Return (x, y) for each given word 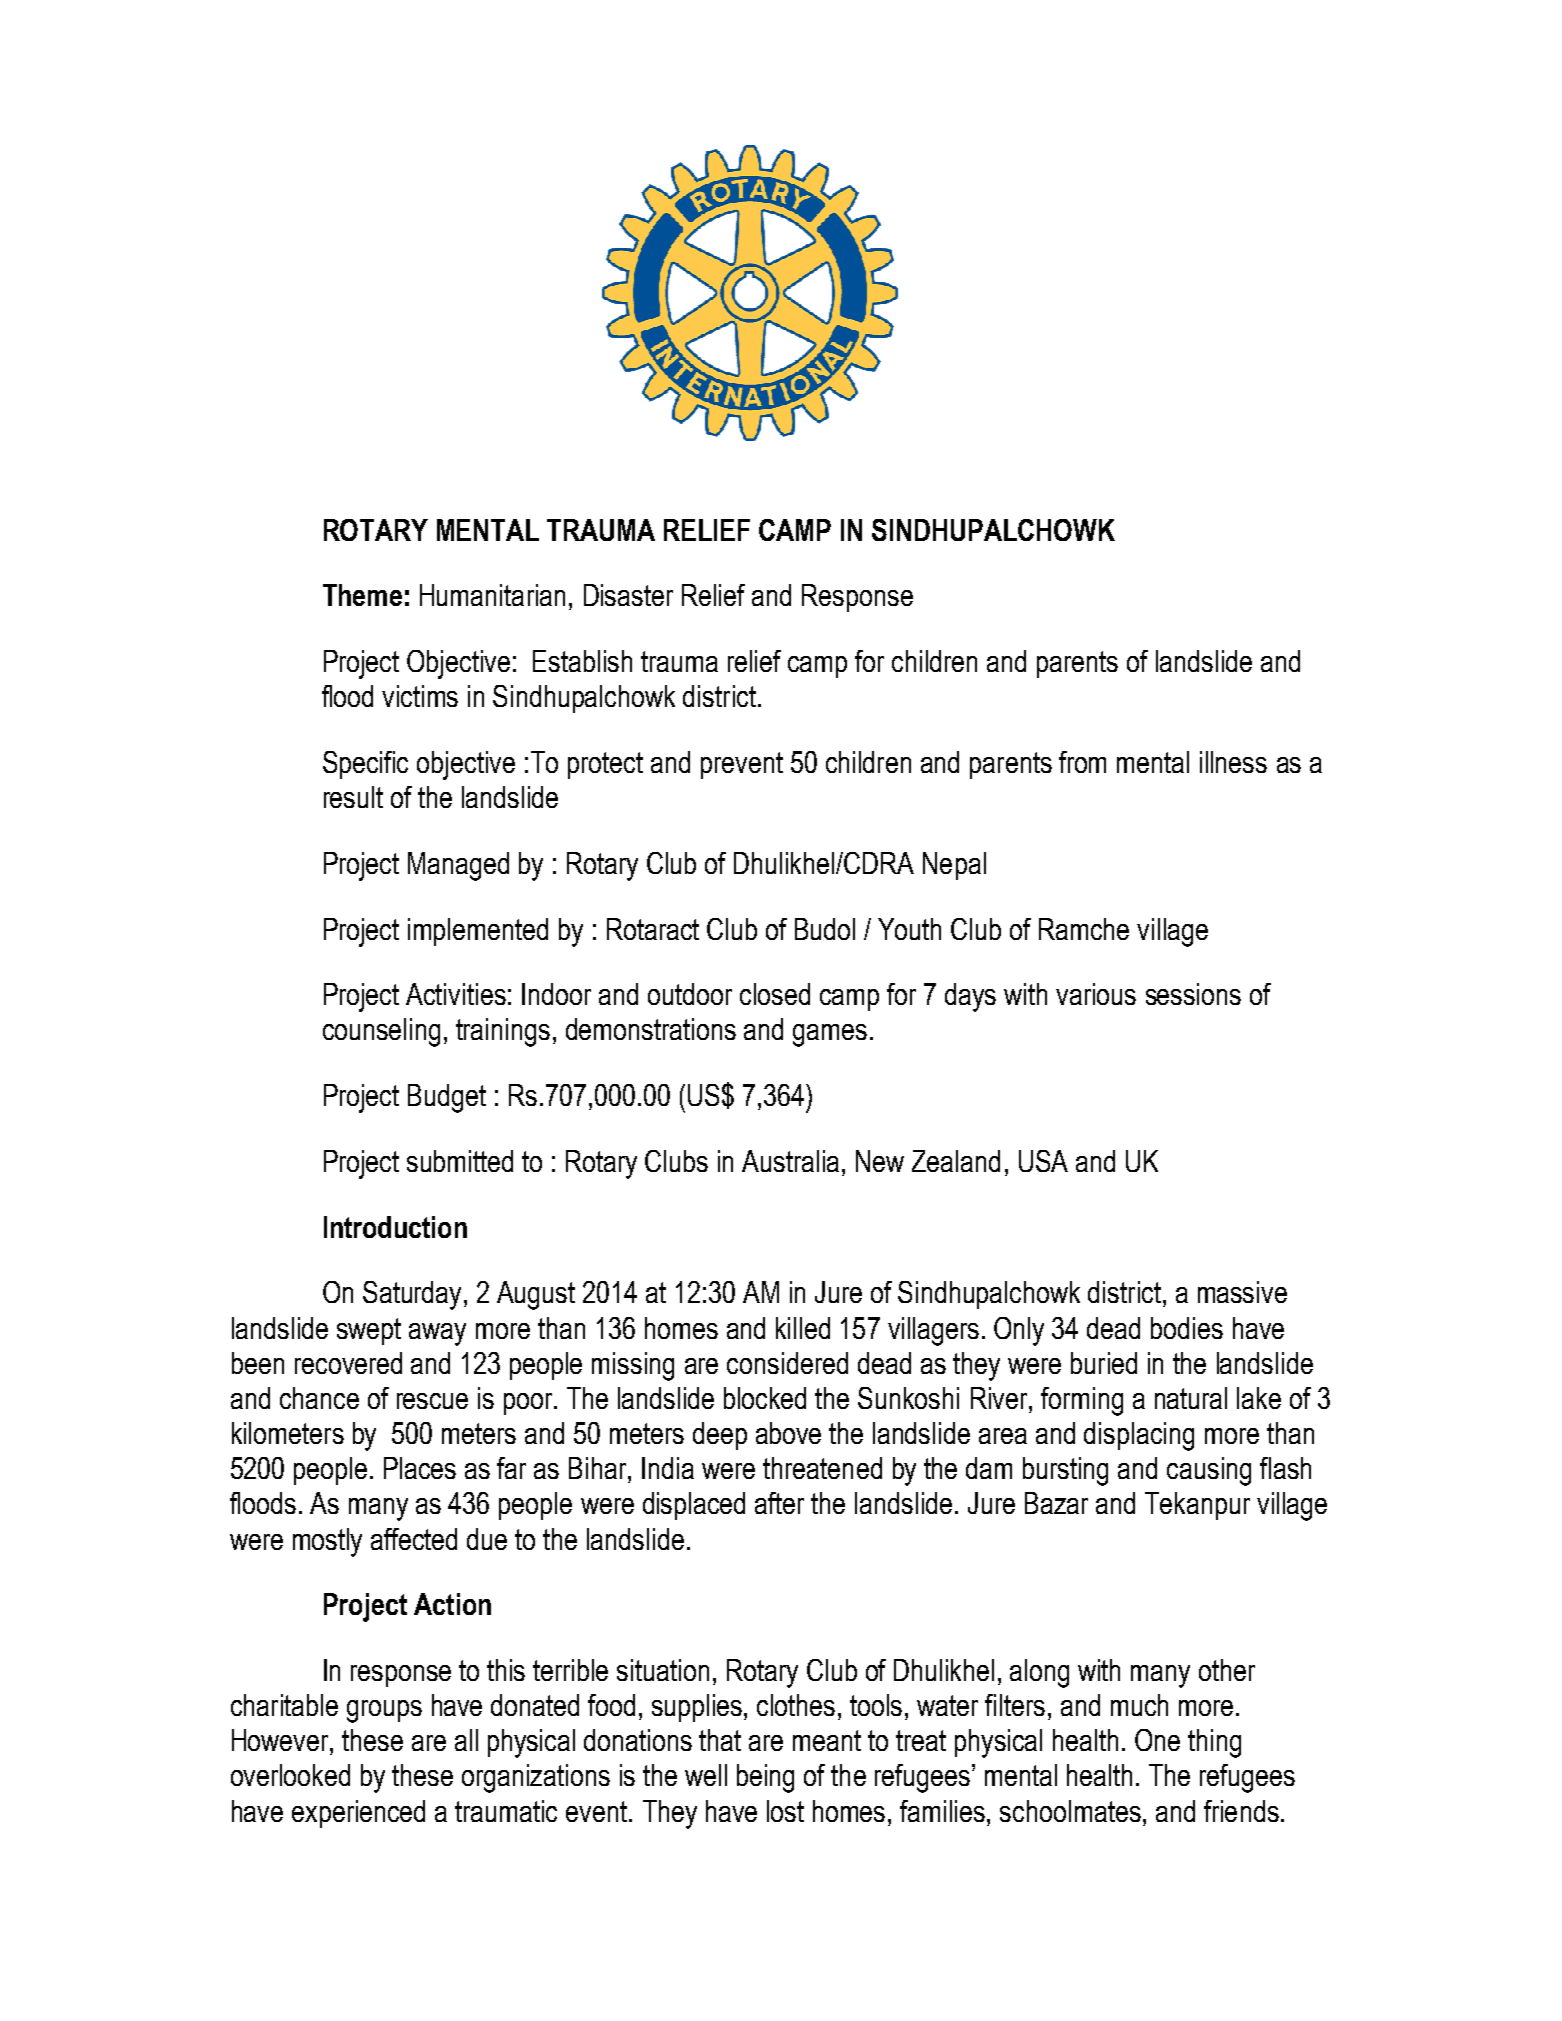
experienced (358, 1814)
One (1157, 1740)
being (765, 1778)
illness (1233, 762)
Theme (362, 595)
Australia (790, 1161)
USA (1043, 1161)
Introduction (395, 1227)
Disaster (628, 595)
